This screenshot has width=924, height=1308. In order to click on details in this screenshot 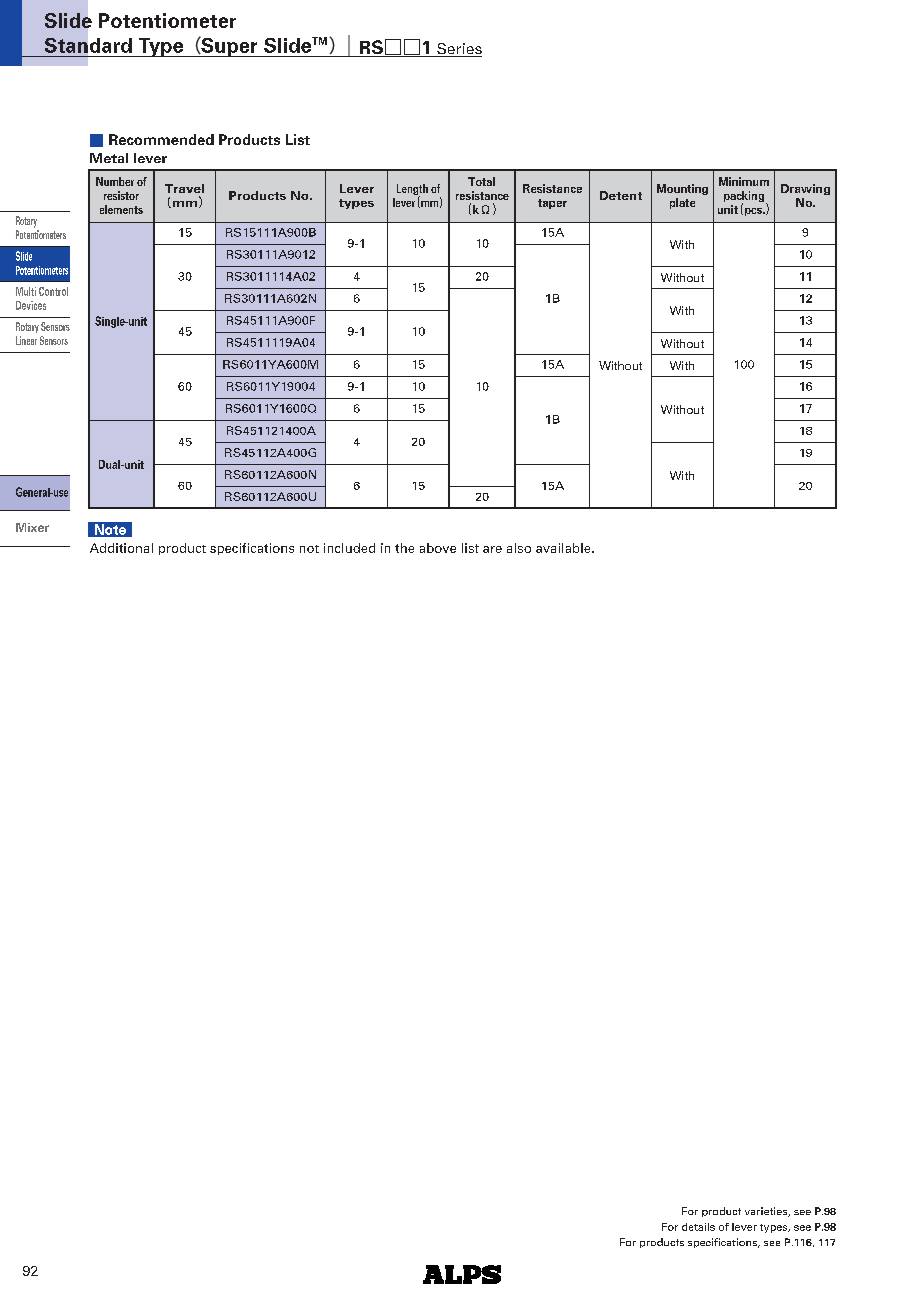, I will do `click(698, 1227)`.
